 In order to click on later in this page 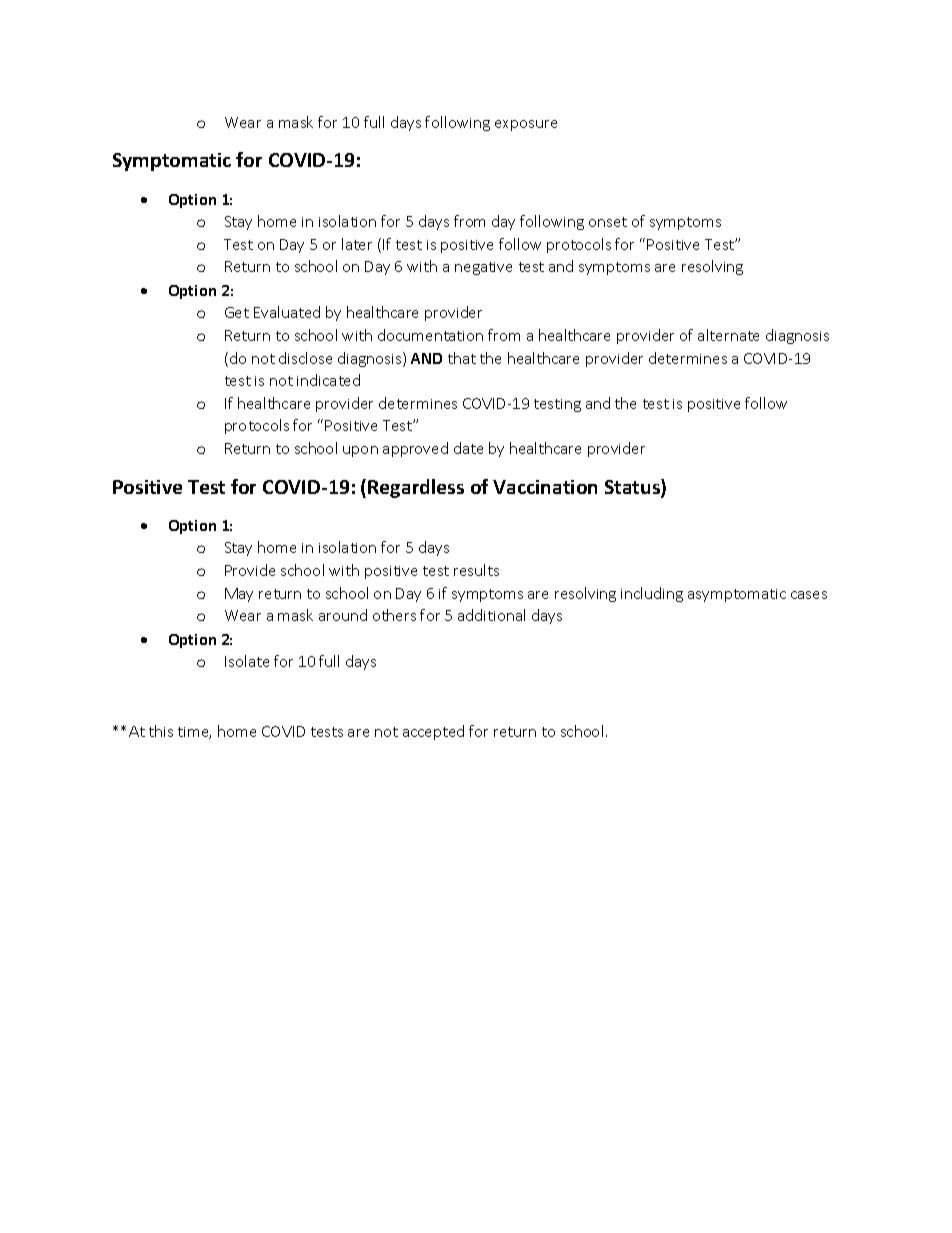, I will do `click(357, 244)`.
